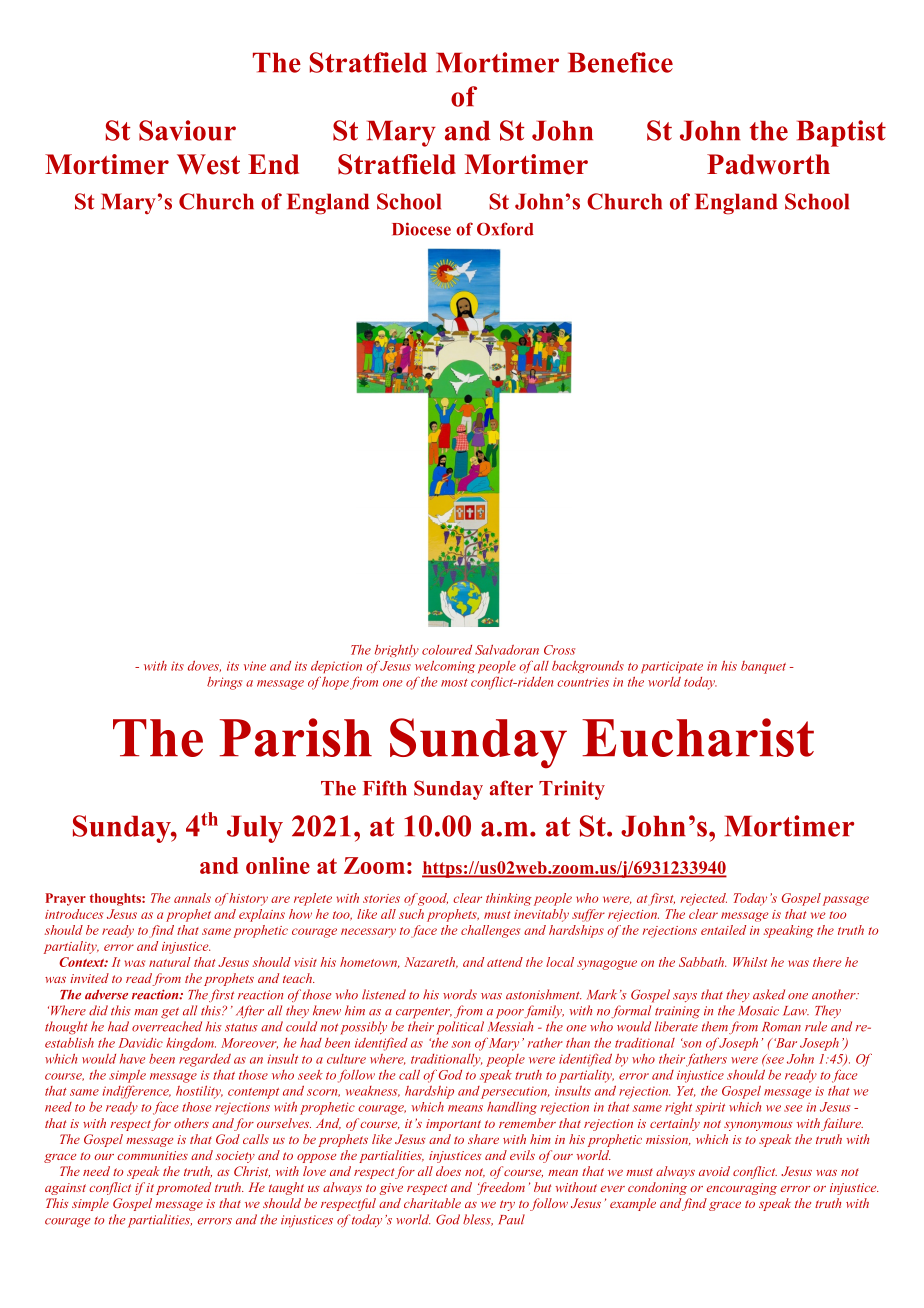 The width and height of the screenshot is (924, 1308). Describe the element at coordinates (841, 133) in the screenshot. I see `Baptist` at that location.
